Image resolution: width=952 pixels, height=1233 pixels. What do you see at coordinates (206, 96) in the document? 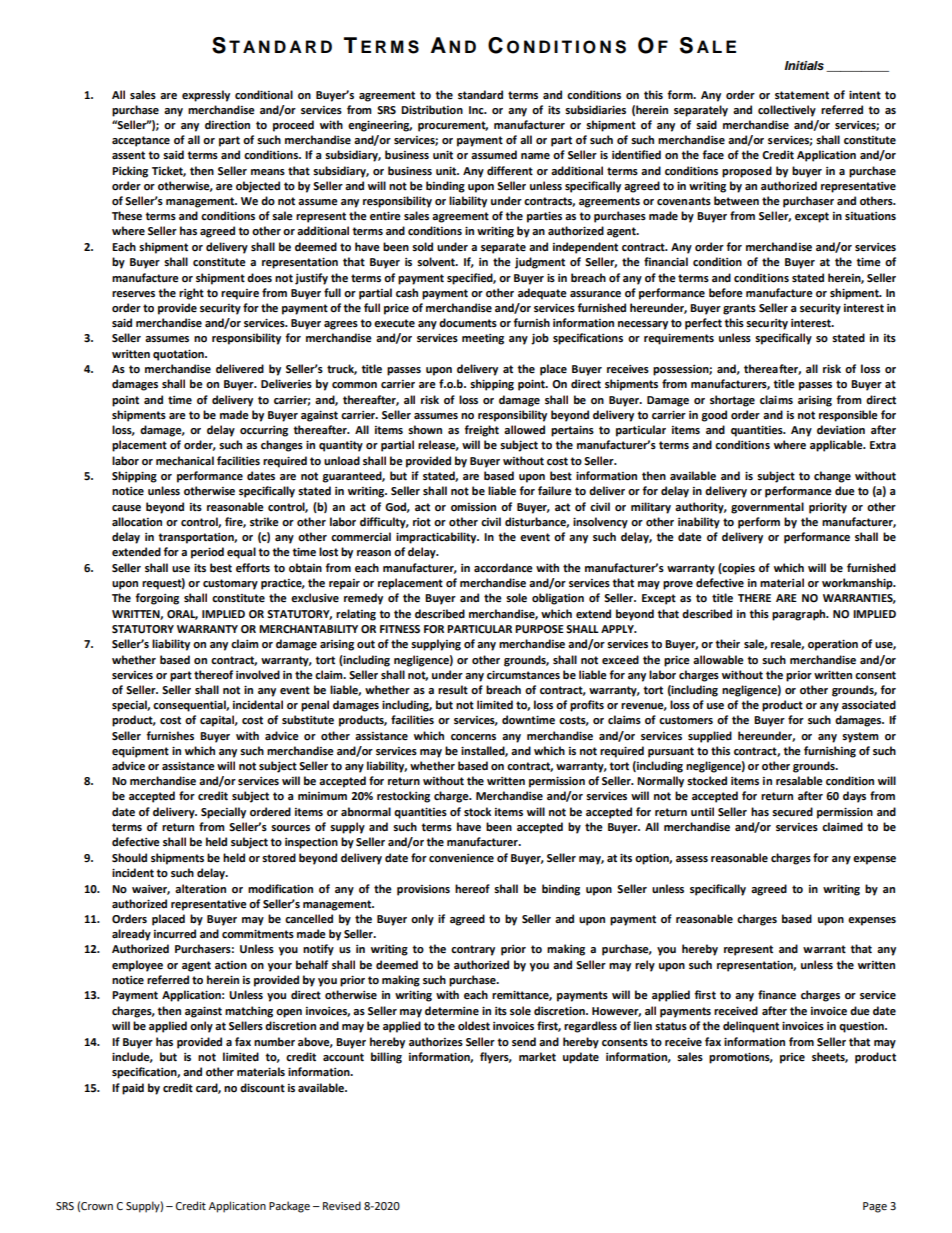
I see `expressly` at bounding box center [206, 96].
